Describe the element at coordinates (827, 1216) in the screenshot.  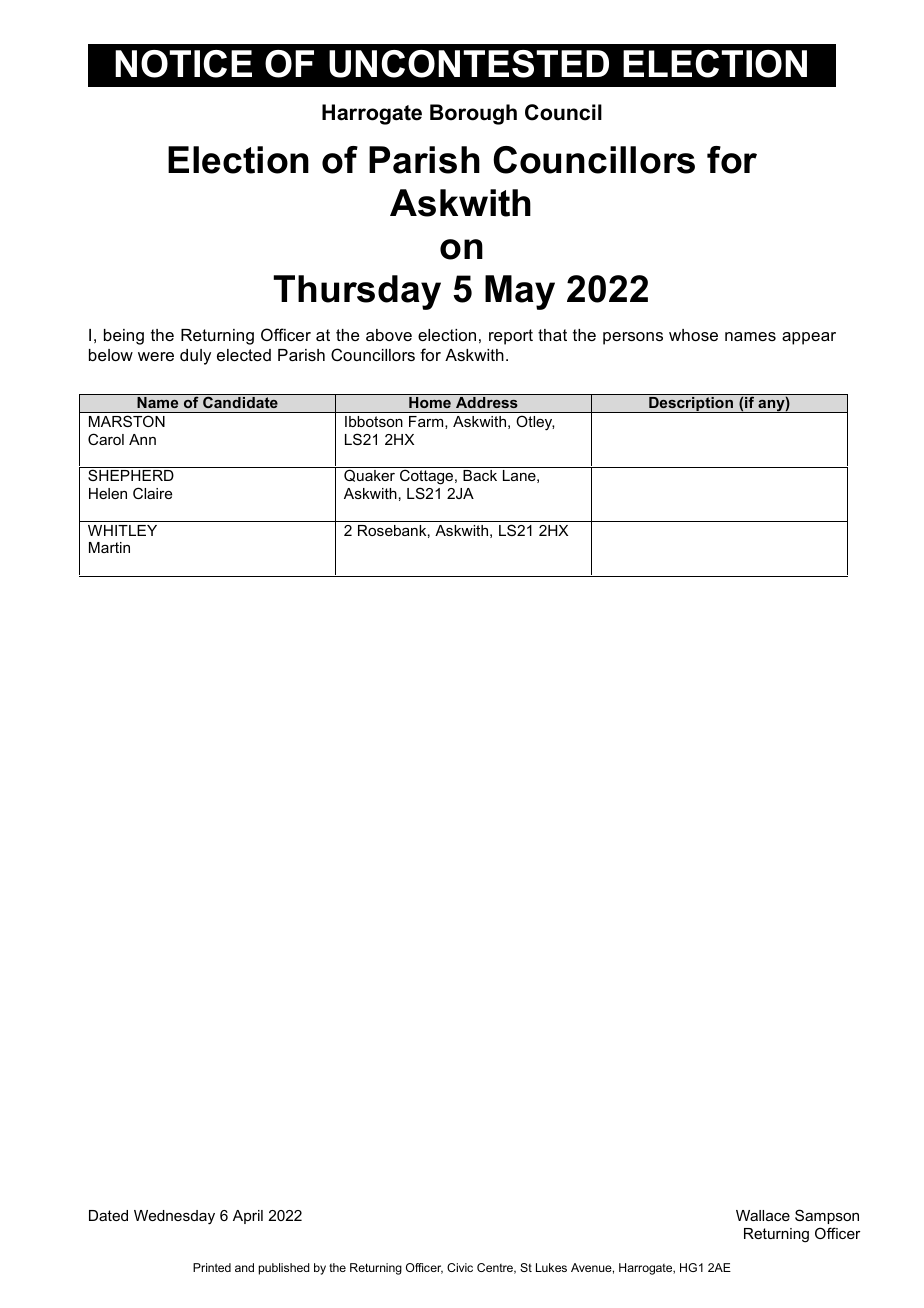
I see `Sampson` at that location.
